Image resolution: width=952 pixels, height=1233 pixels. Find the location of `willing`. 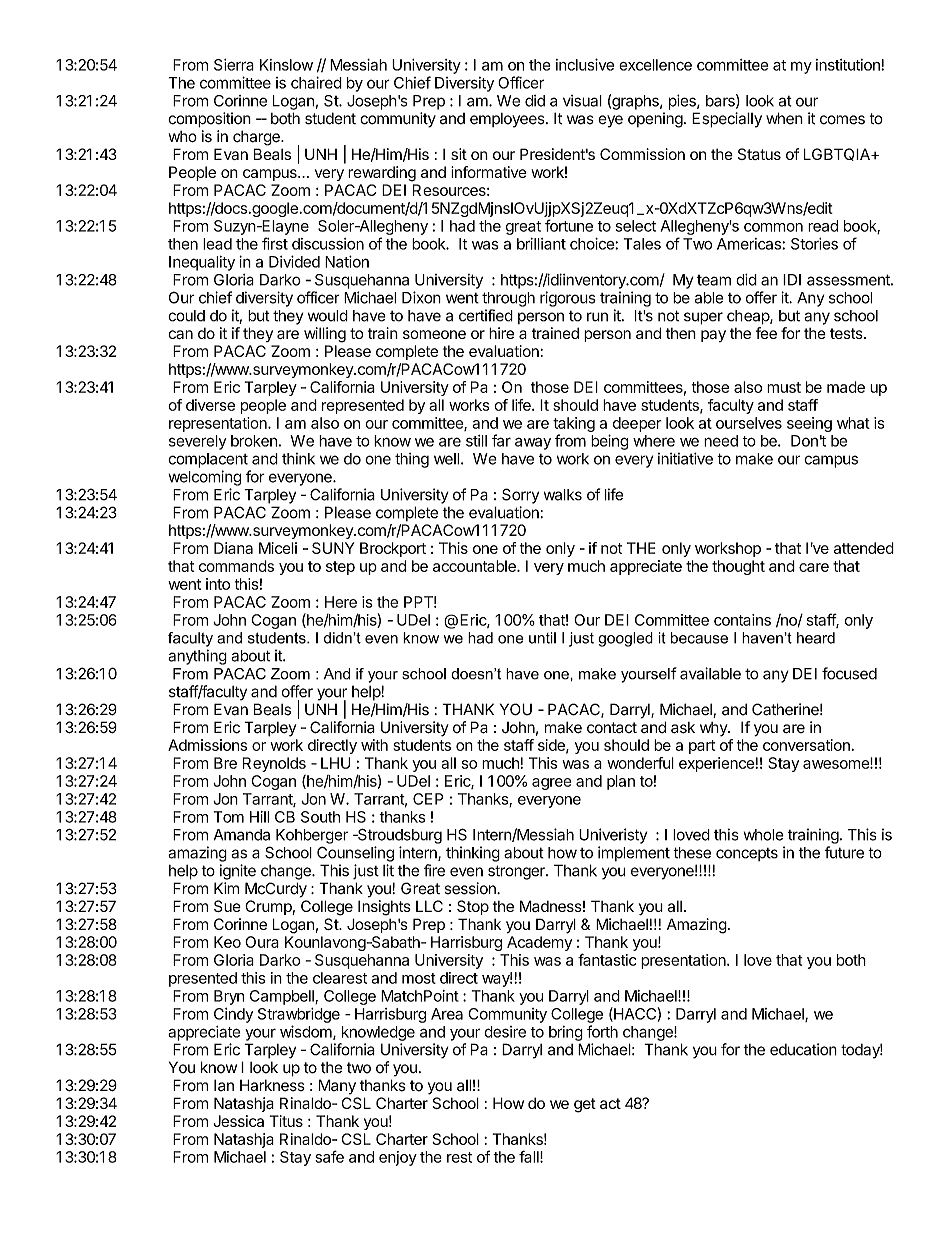

willing is located at coordinates (325, 335).
